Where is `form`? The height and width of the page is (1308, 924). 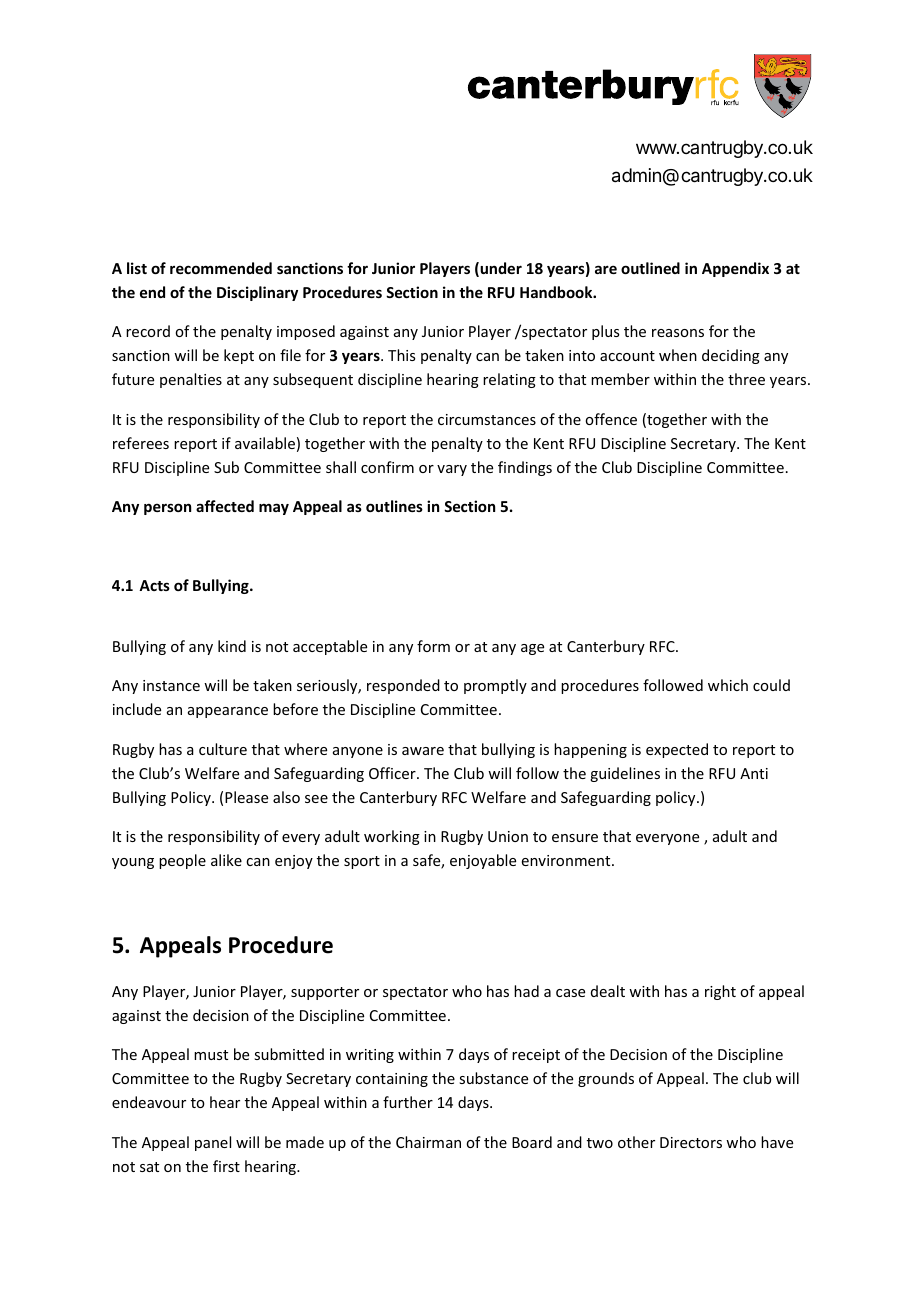 form is located at coordinates (433, 646).
